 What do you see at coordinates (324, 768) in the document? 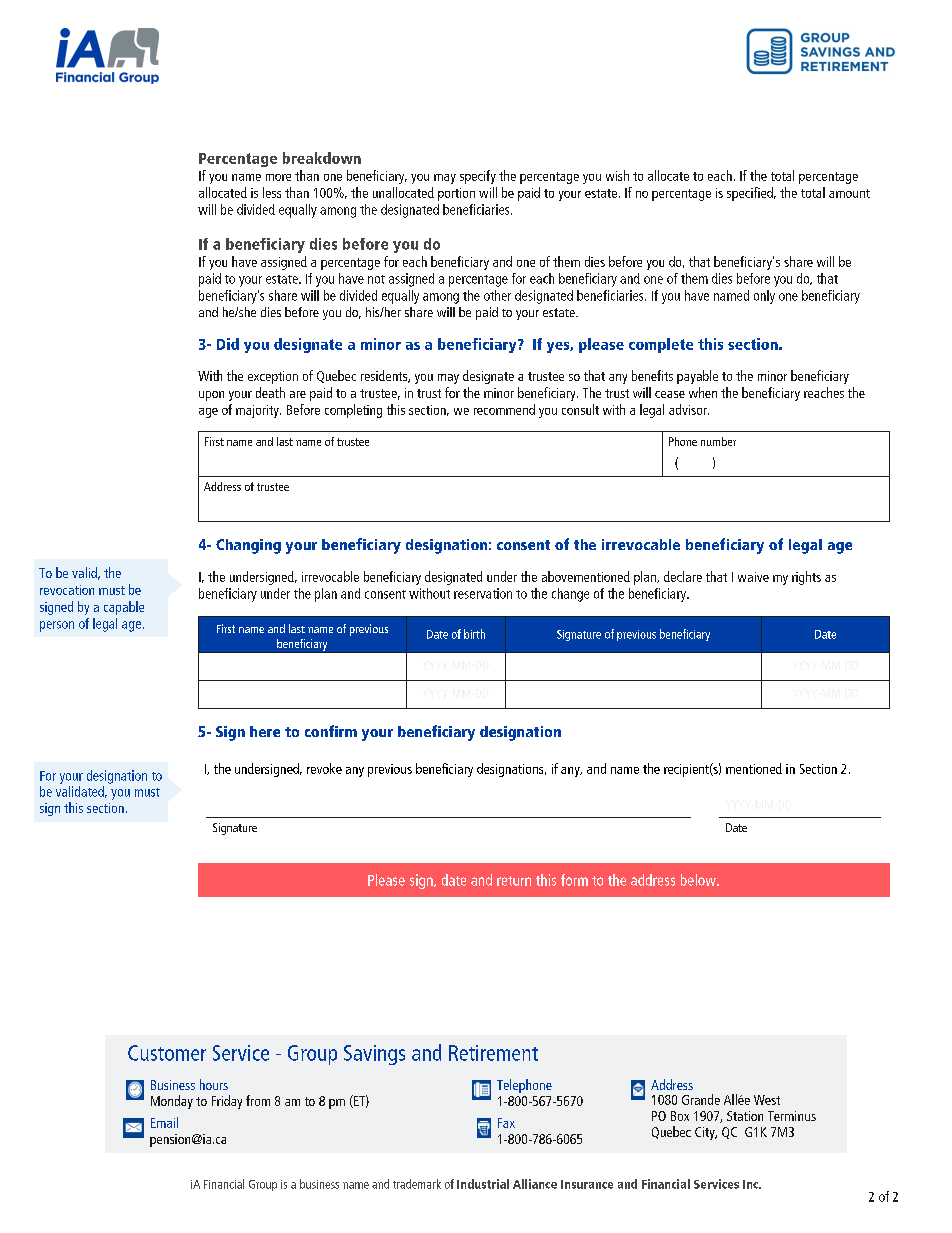
I see `revoke` at bounding box center [324, 768].
